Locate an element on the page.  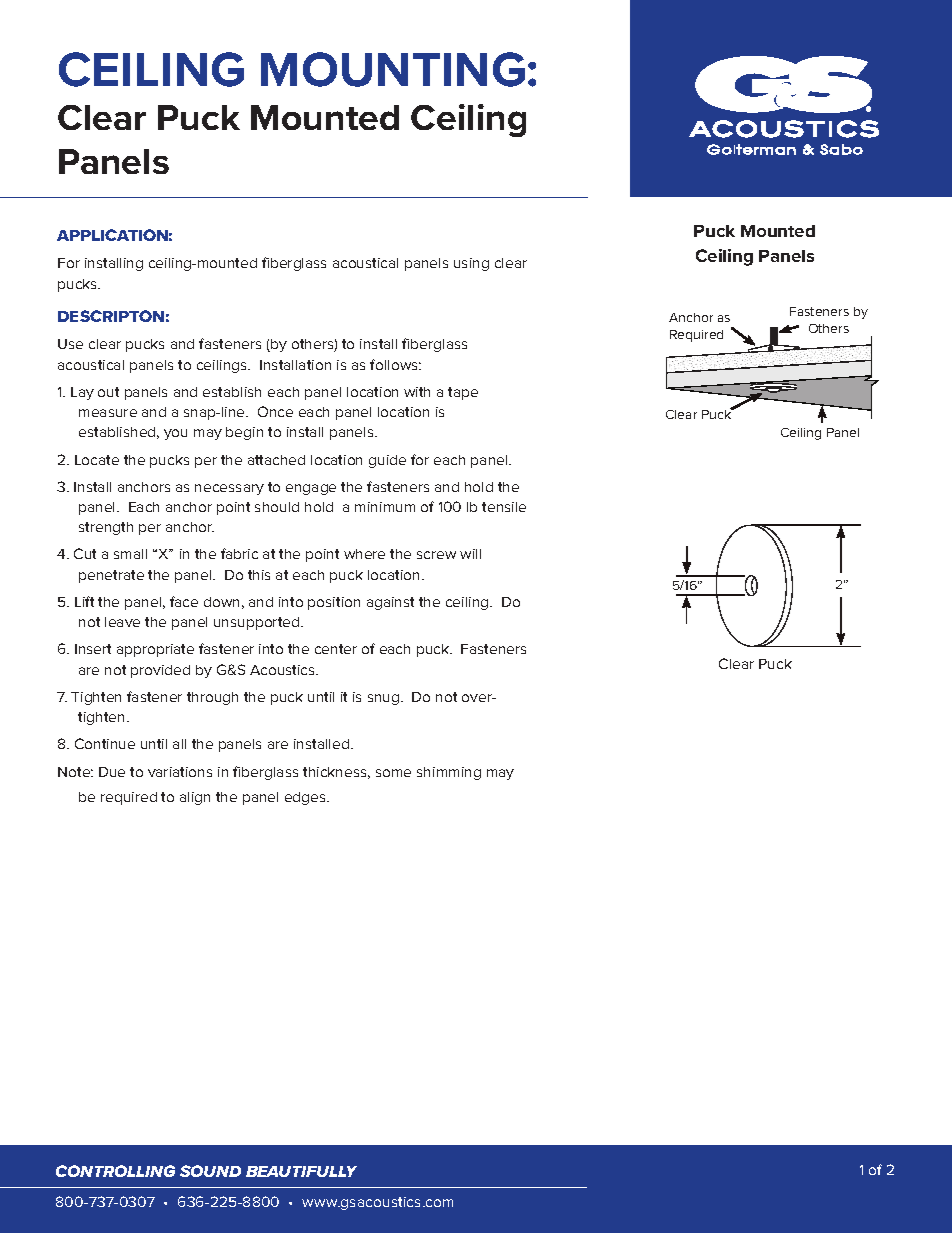
screw is located at coordinates (436, 555).
